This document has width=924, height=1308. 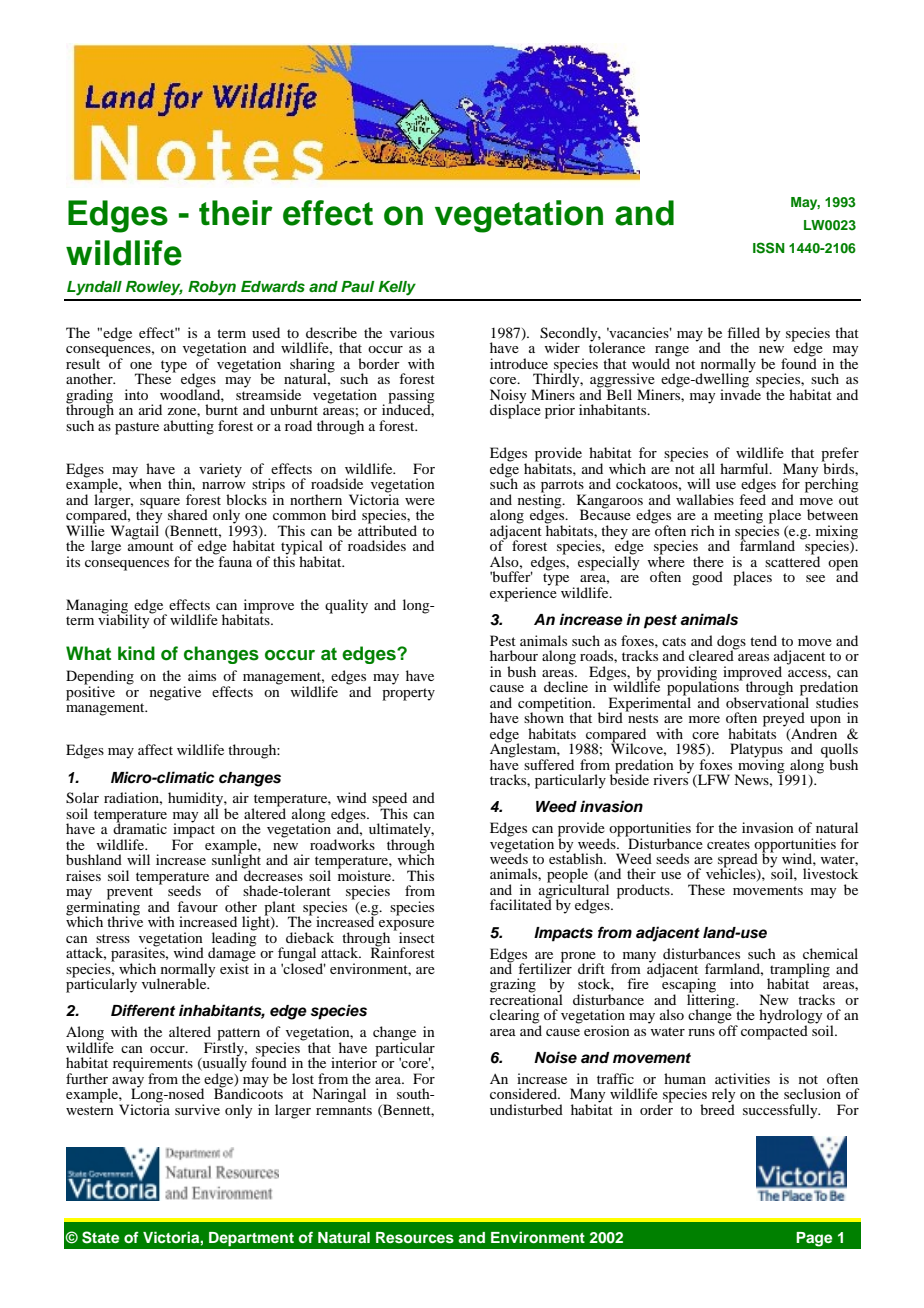 What do you see at coordinates (397, 288) in the document?
I see `Kelly` at bounding box center [397, 288].
